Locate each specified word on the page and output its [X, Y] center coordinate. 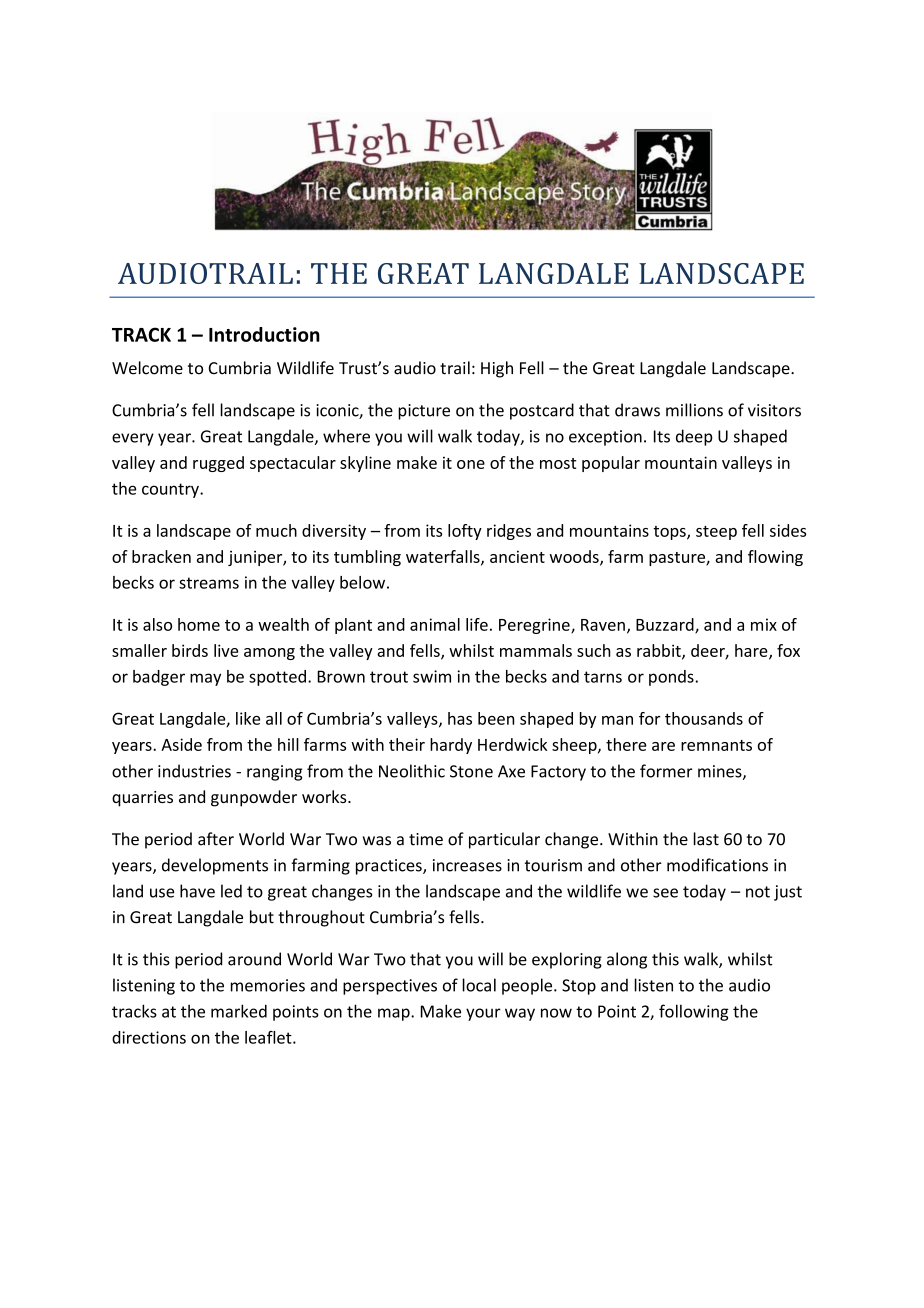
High [497, 369]
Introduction [264, 334]
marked [239, 1011]
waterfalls [444, 557]
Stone [471, 771]
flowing [775, 558]
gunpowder [254, 798]
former [666, 771]
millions [694, 410]
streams [209, 583]
